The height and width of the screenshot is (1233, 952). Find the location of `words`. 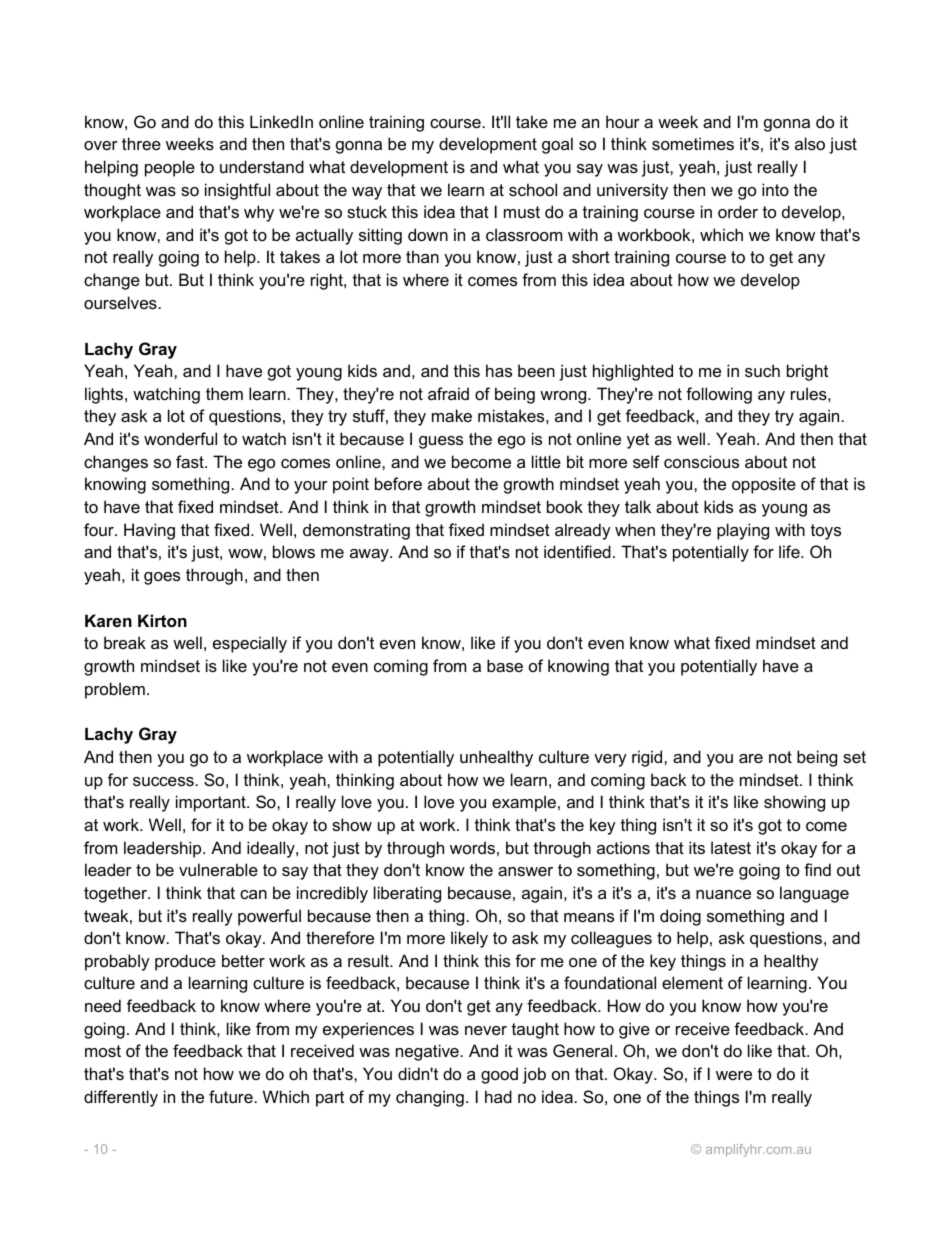

words is located at coordinates (472, 847).
